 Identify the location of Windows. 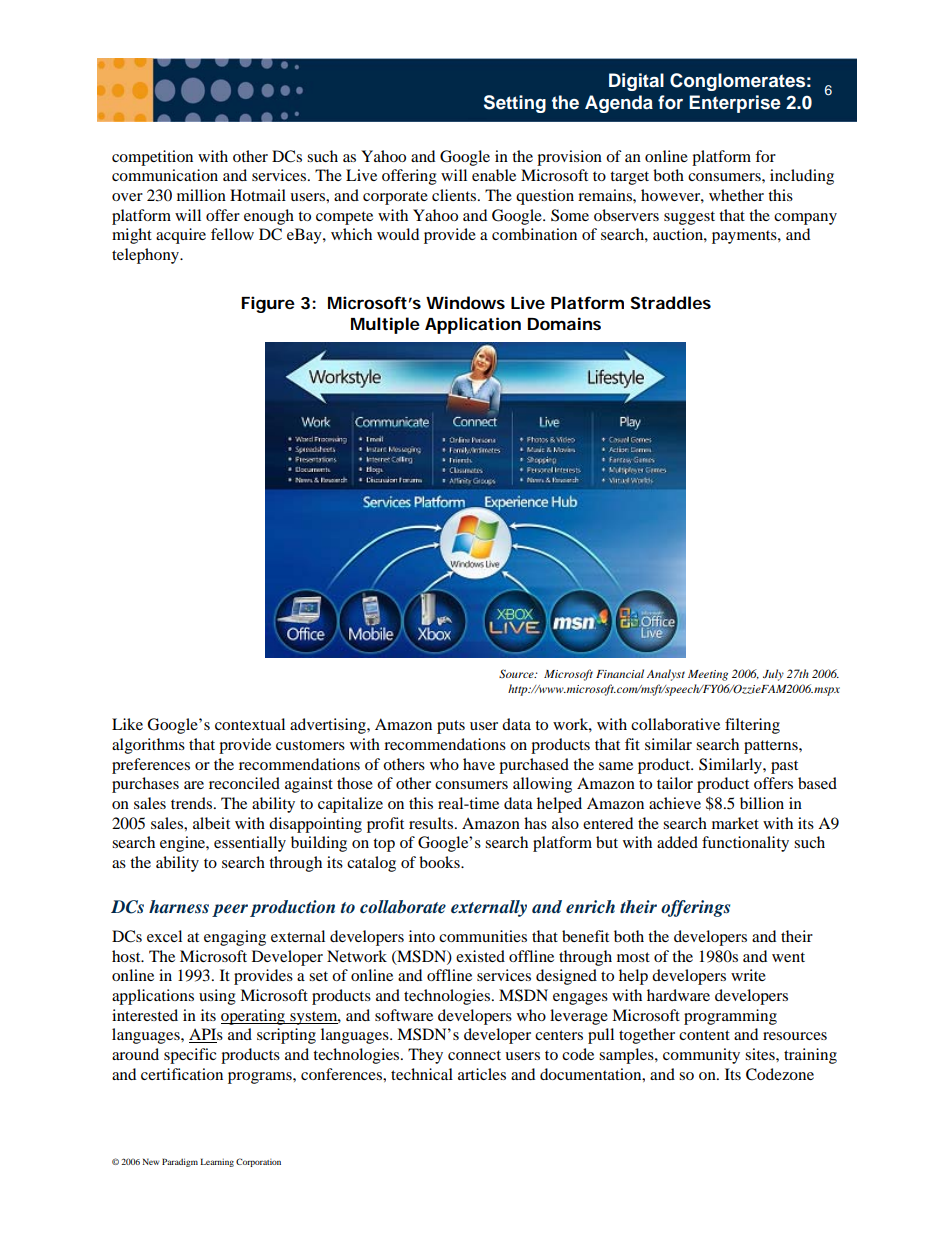
(465, 302).
